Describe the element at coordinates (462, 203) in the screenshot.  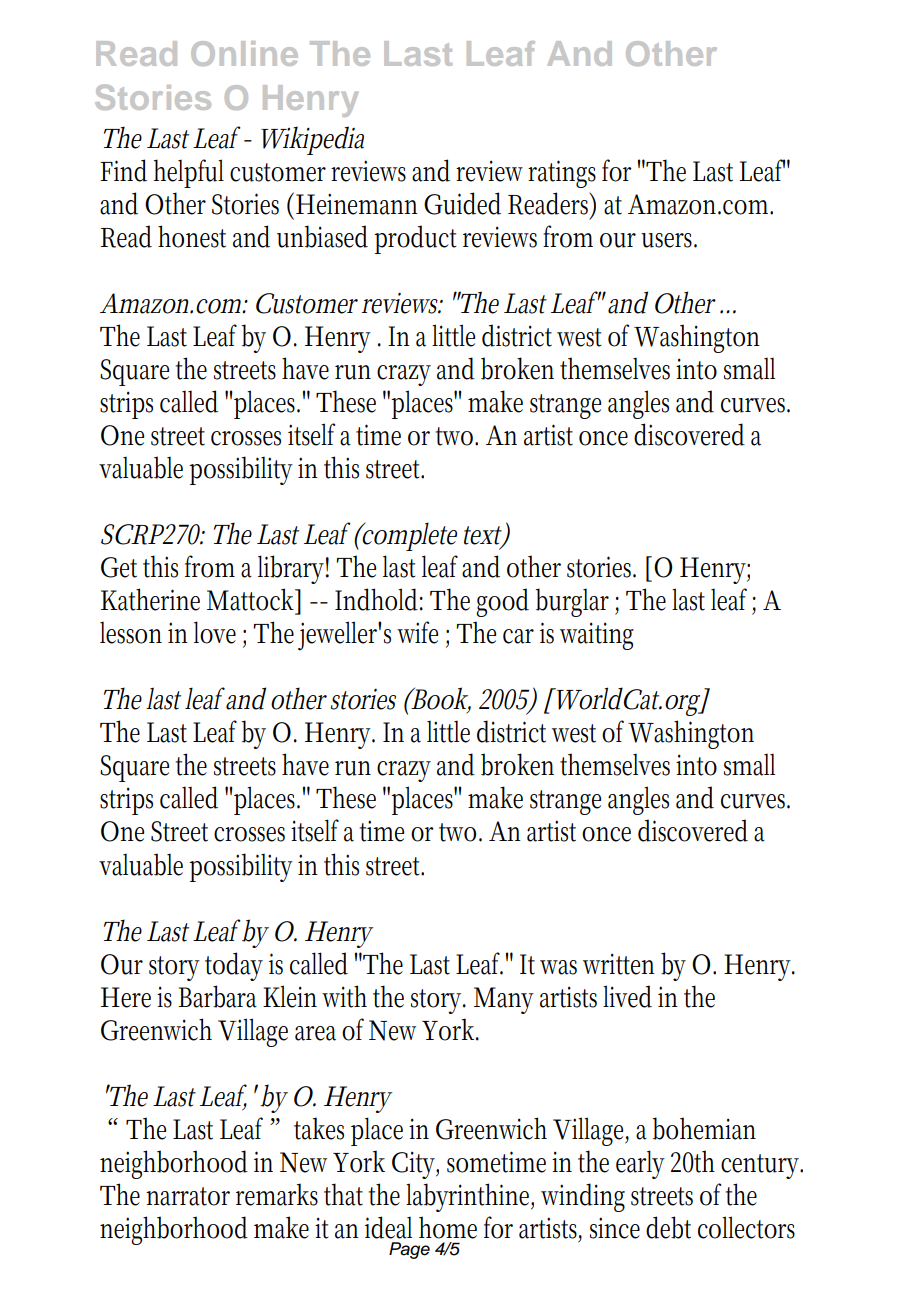
I see `Guided` at that location.
